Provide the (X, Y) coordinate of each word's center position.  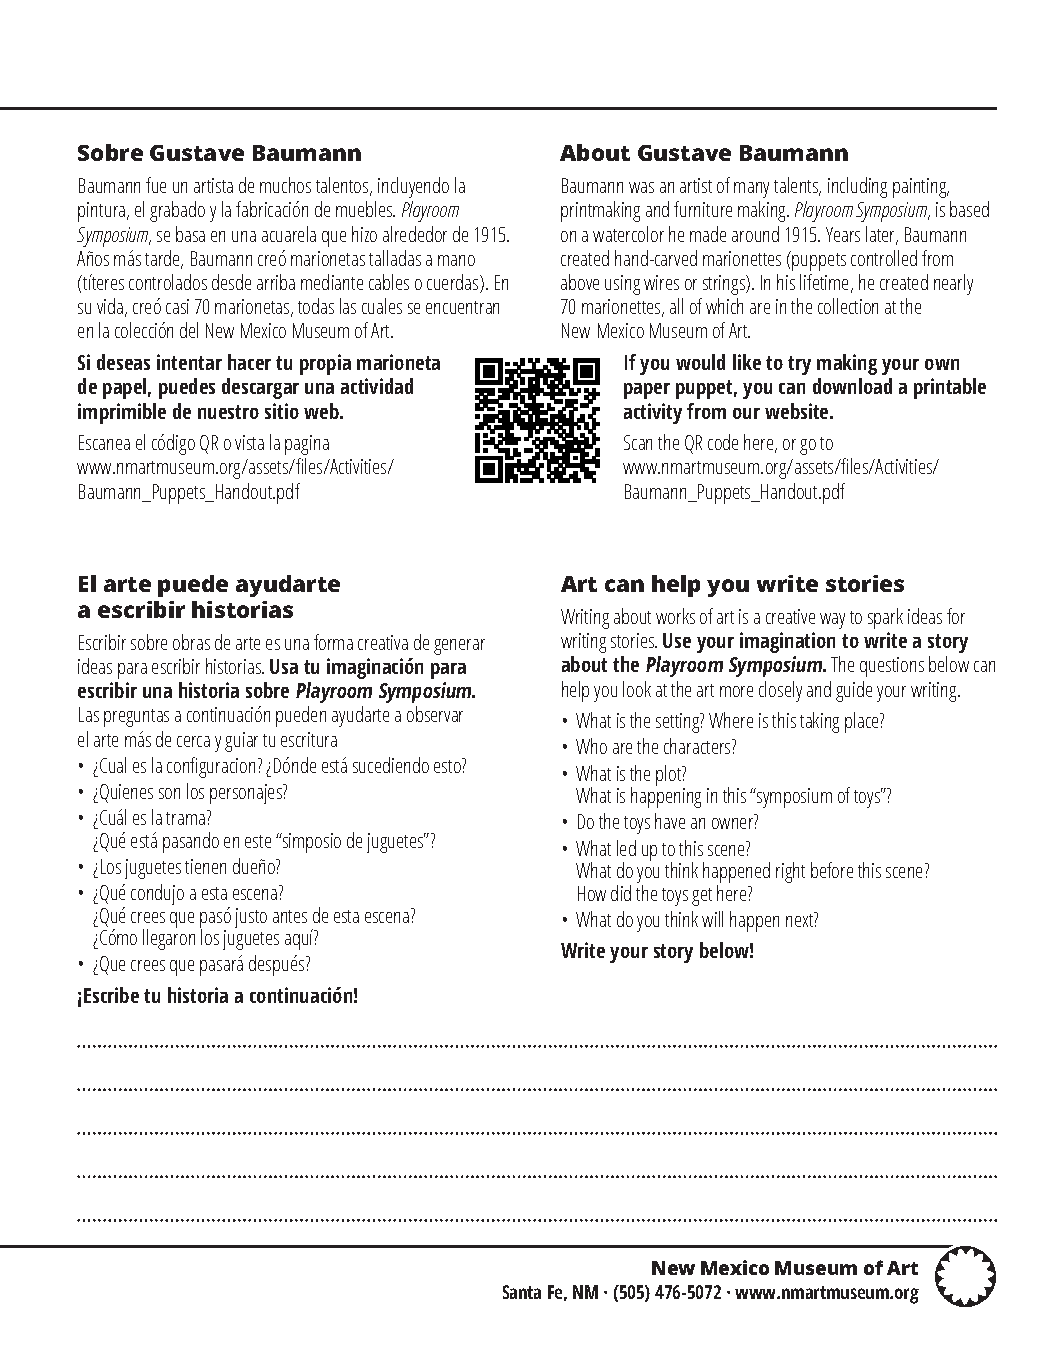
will (712, 919)
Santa (522, 1292)
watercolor (628, 234)
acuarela (289, 234)
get (702, 897)
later (882, 235)
